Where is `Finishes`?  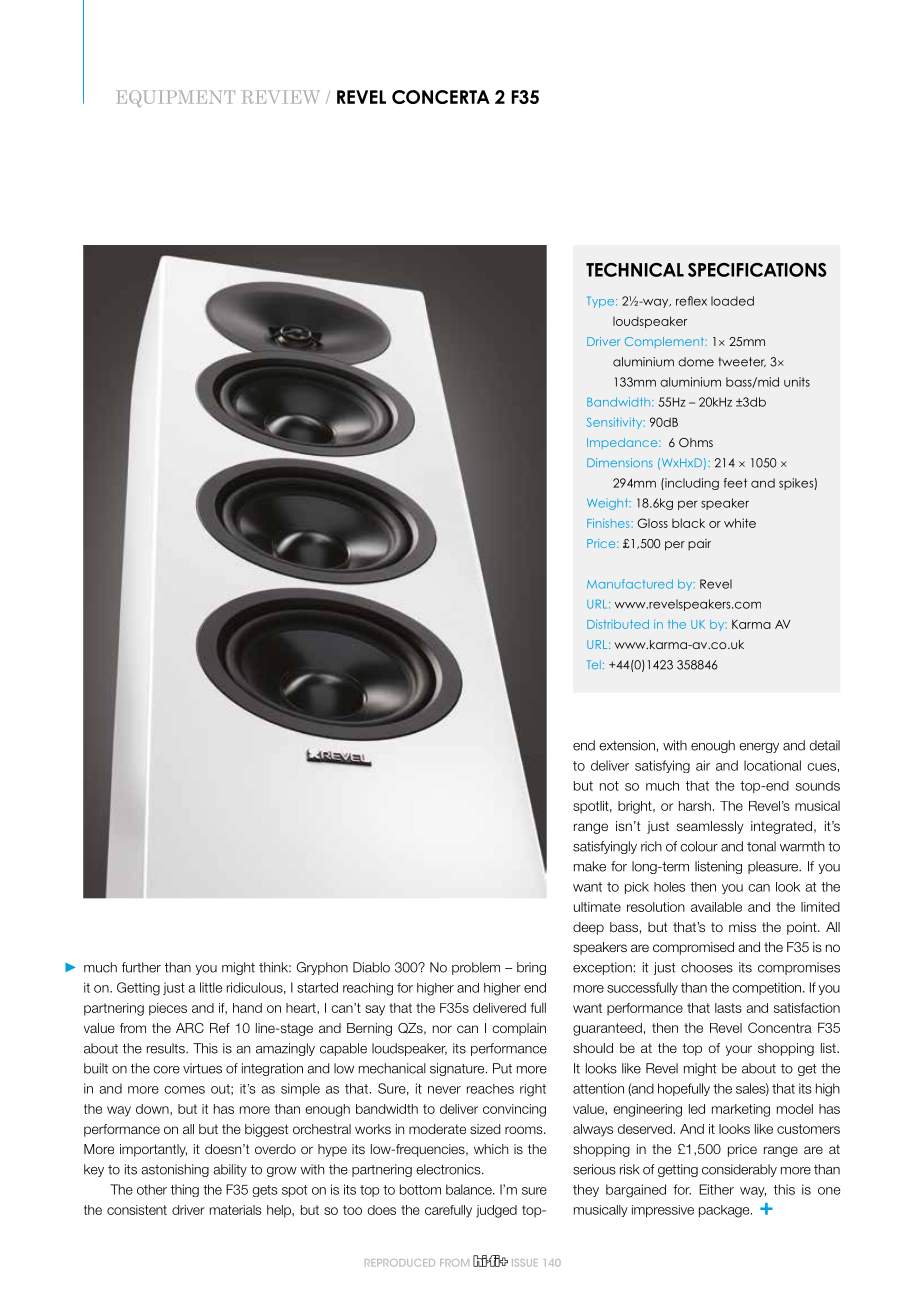 Finishes is located at coordinates (609, 523).
